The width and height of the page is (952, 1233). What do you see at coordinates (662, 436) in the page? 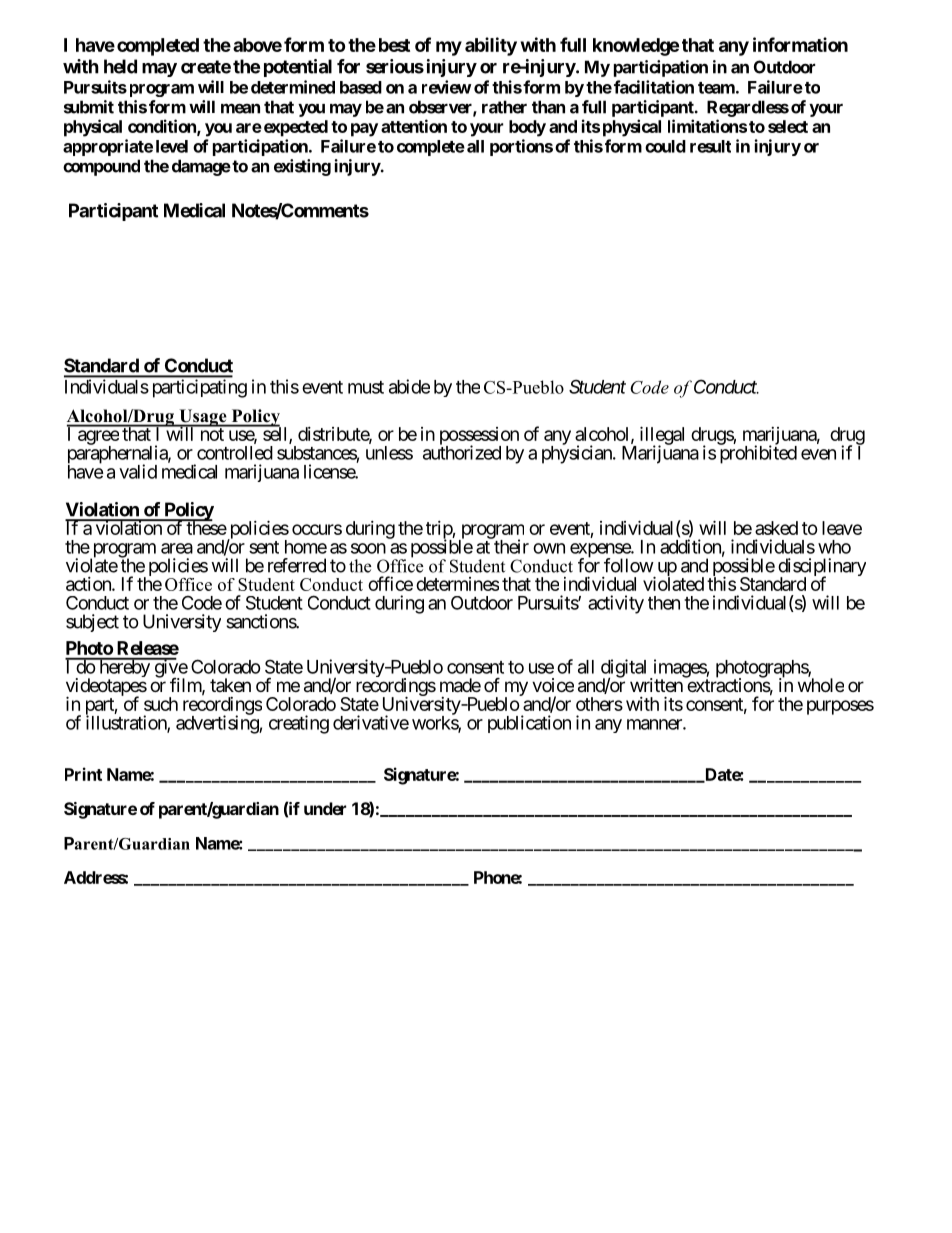
I see `illegal` at bounding box center [662, 436].
